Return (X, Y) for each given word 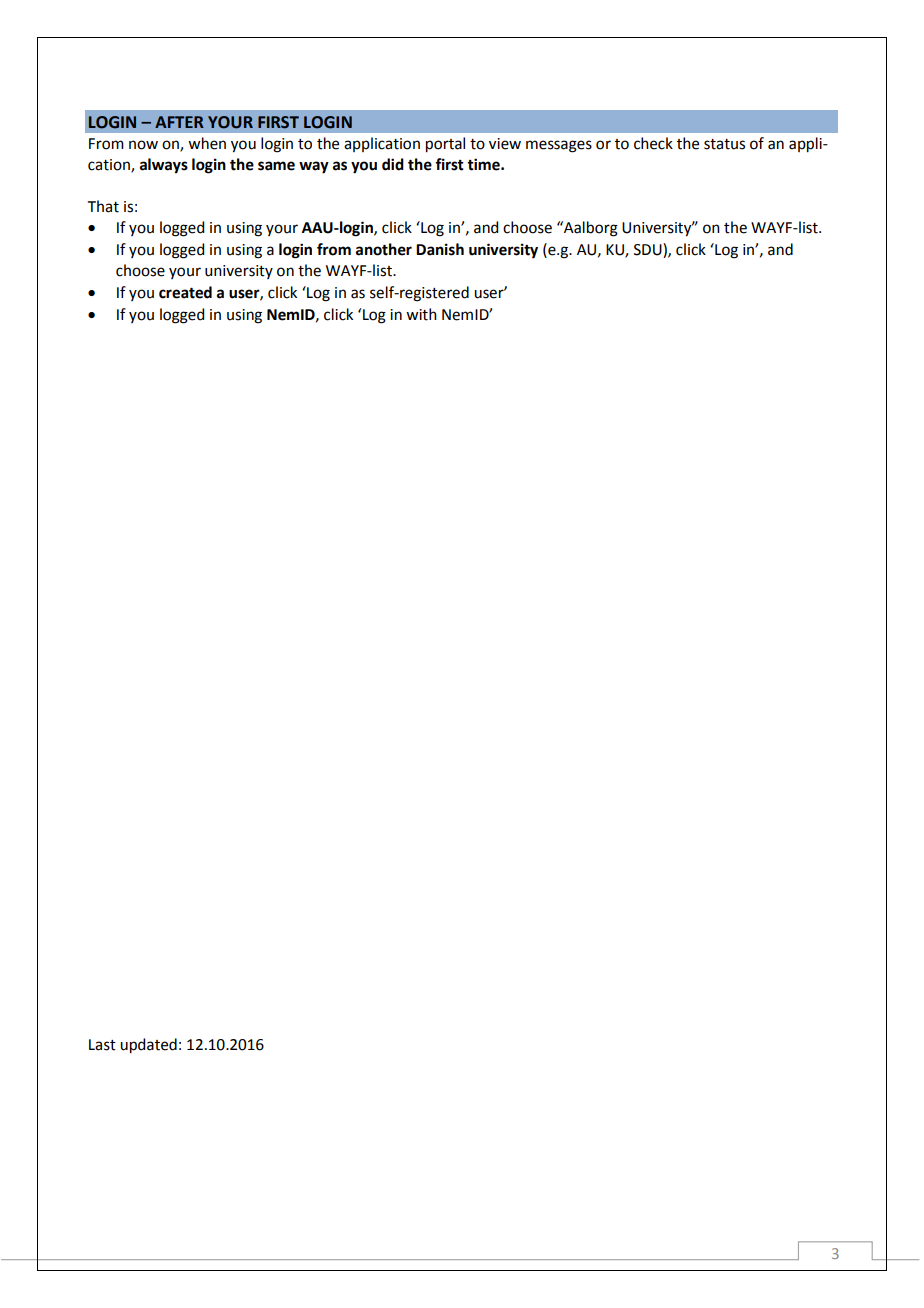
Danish (440, 249)
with (421, 314)
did (393, 164)
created (185, 292)
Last (102, 1045)
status (724, 144)
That (103, 206)
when (207, 143)
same (276, 166)
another (384, 249)
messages (559, 146)
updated (148, 1046)
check (653, 143)
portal (445, 145)
